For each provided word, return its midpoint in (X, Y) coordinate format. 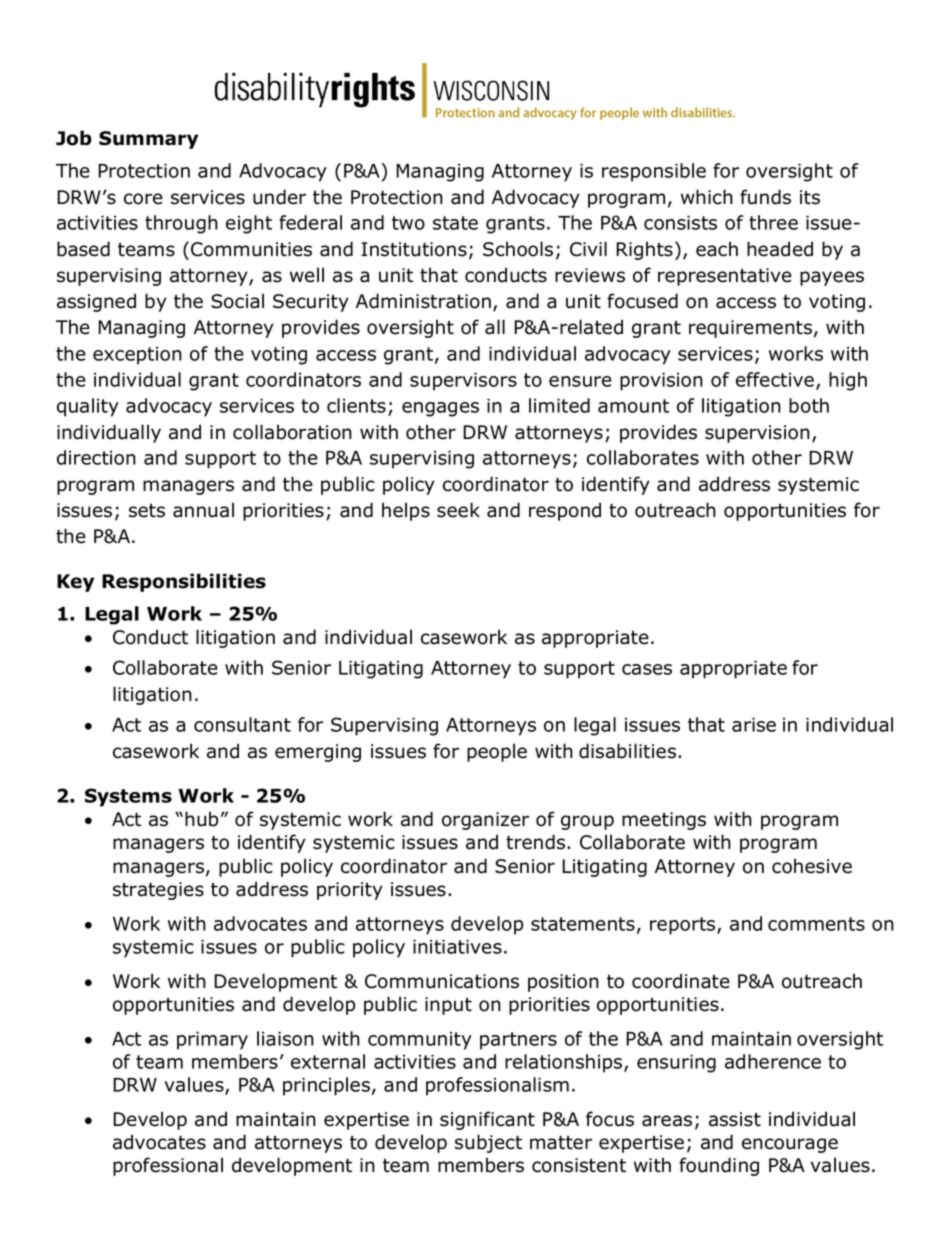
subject (488, 1143)
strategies (158, 891)
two (408, 223)
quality (88, 407)
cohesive (812, 866)
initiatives (457, 946)
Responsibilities (184, 582)
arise (754, 724)
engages (440, 409)
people (497, 752)
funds (765, 197)
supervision (757, 434)
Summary (148, 140)
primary (212, 1040)
